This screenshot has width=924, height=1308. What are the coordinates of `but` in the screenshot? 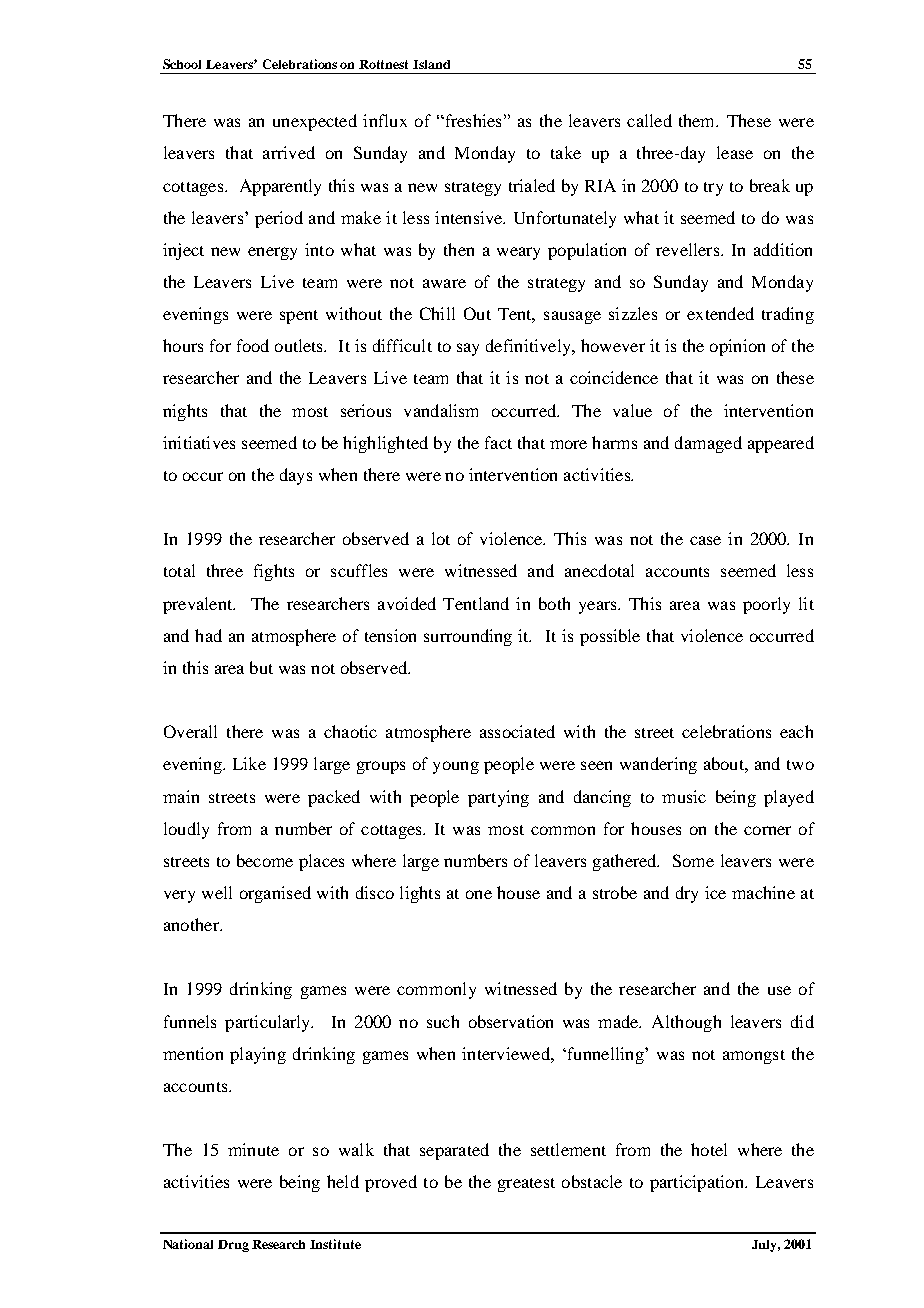 It's located at (261, 667).
